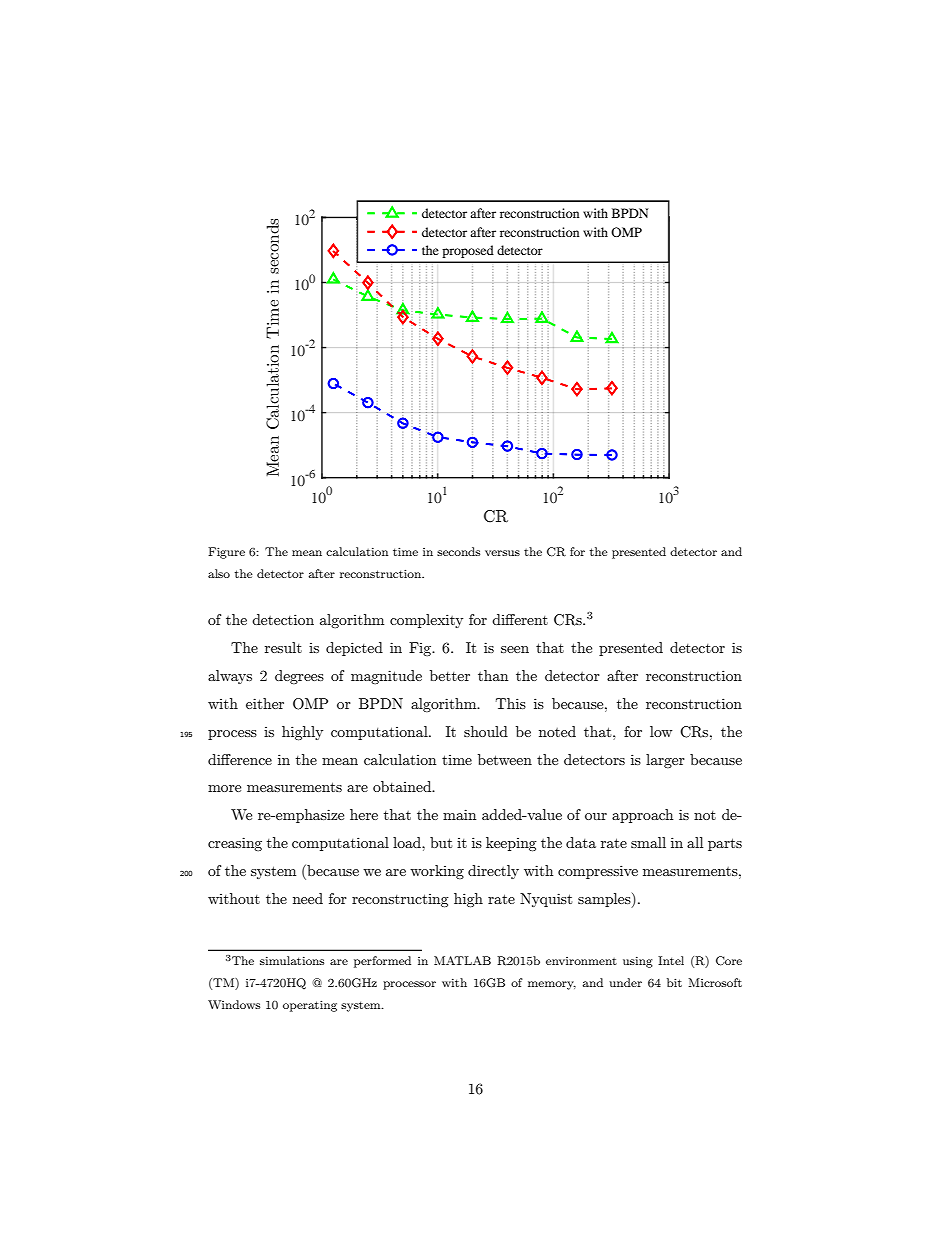 The width and height of the screenshot is (952, 1233). I want to click on need, so click(308, 898).
